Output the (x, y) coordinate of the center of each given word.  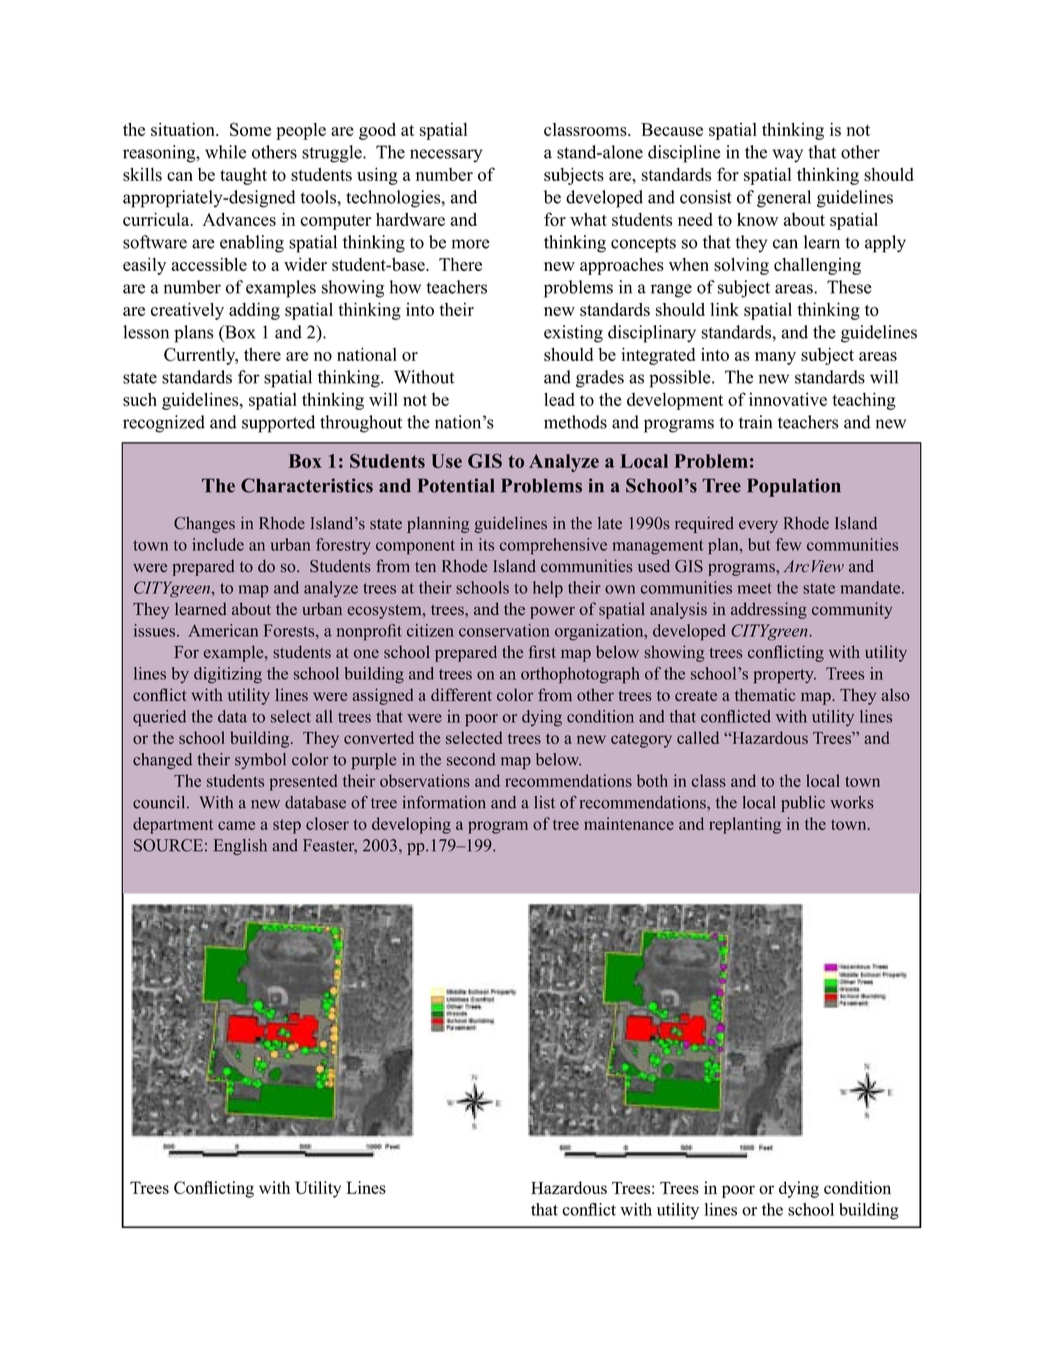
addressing (769, 610)
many (775, 358)
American (223, 630)
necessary (446, 156)
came (236, 825)
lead (559, 399)
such (140, 399)
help (548, 589)
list (544, 802)
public (803, 804)
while (225, 152)
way (787, 156)
